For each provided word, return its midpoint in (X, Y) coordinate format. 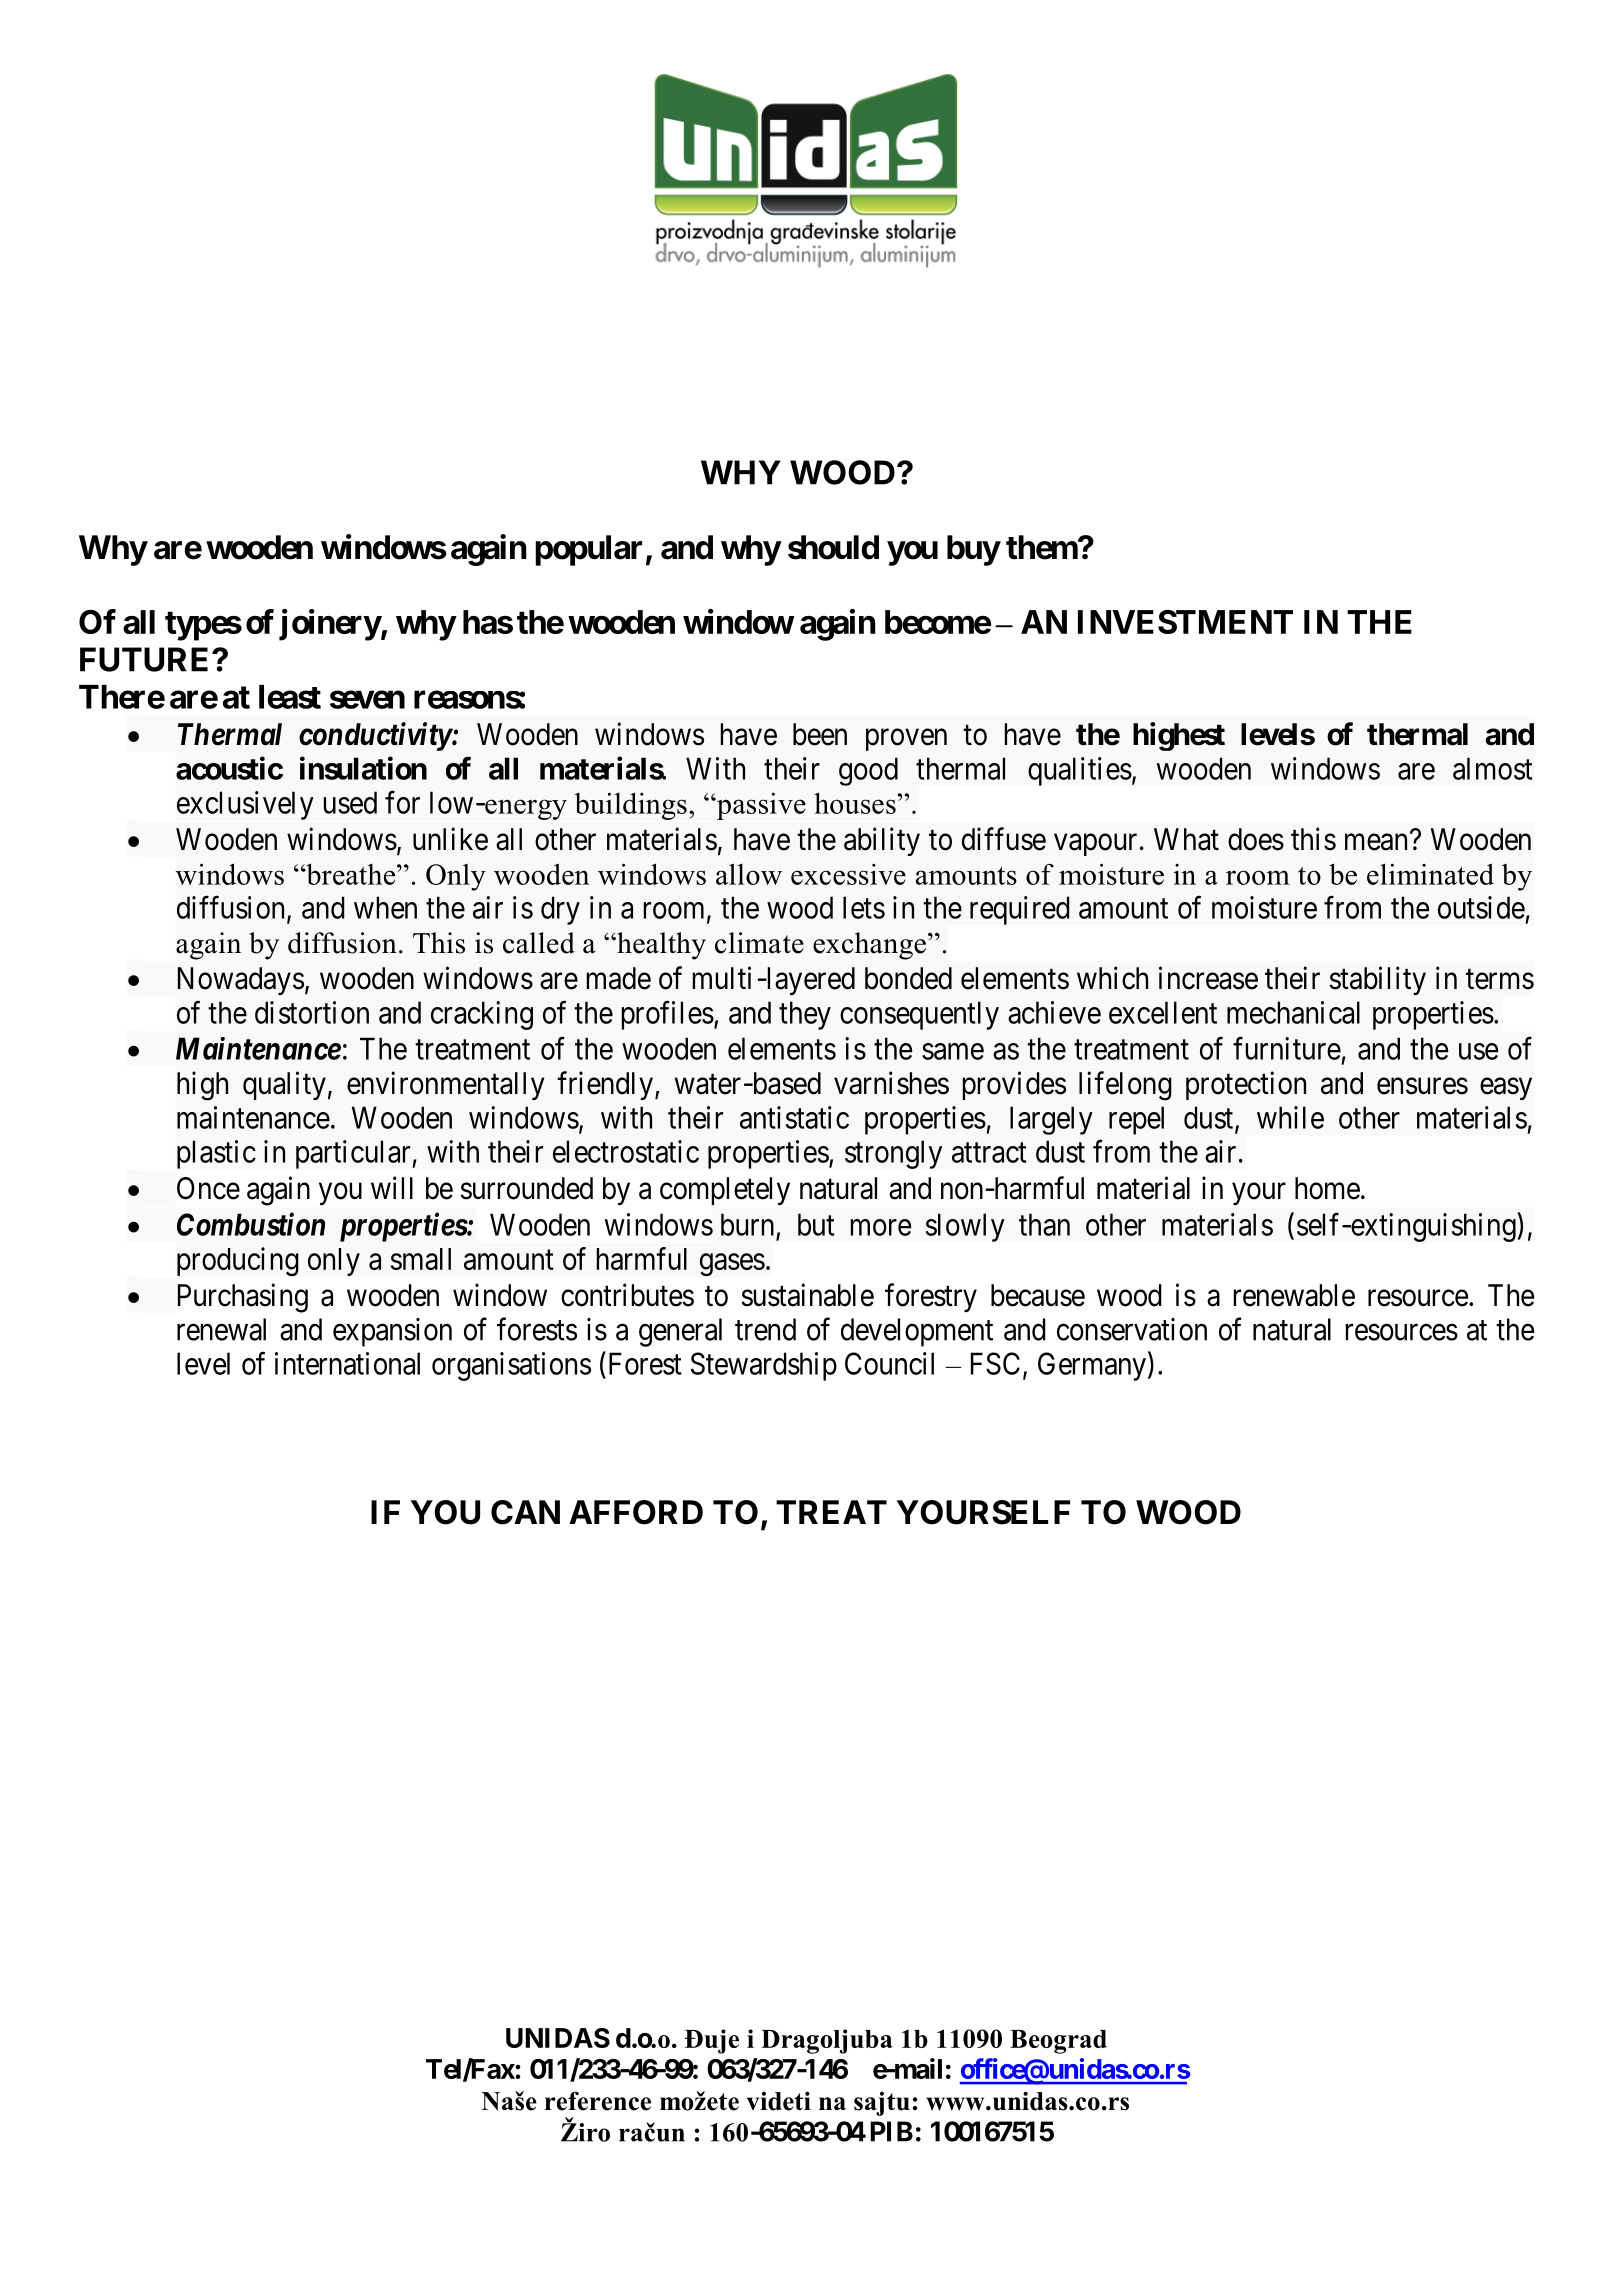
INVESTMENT (1185, 622)
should (833, 547)
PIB (891, 2131)
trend (765, 1329)
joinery (330, 625)
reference (598, 2101)
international (347, 1363)
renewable (1294, 1295)
